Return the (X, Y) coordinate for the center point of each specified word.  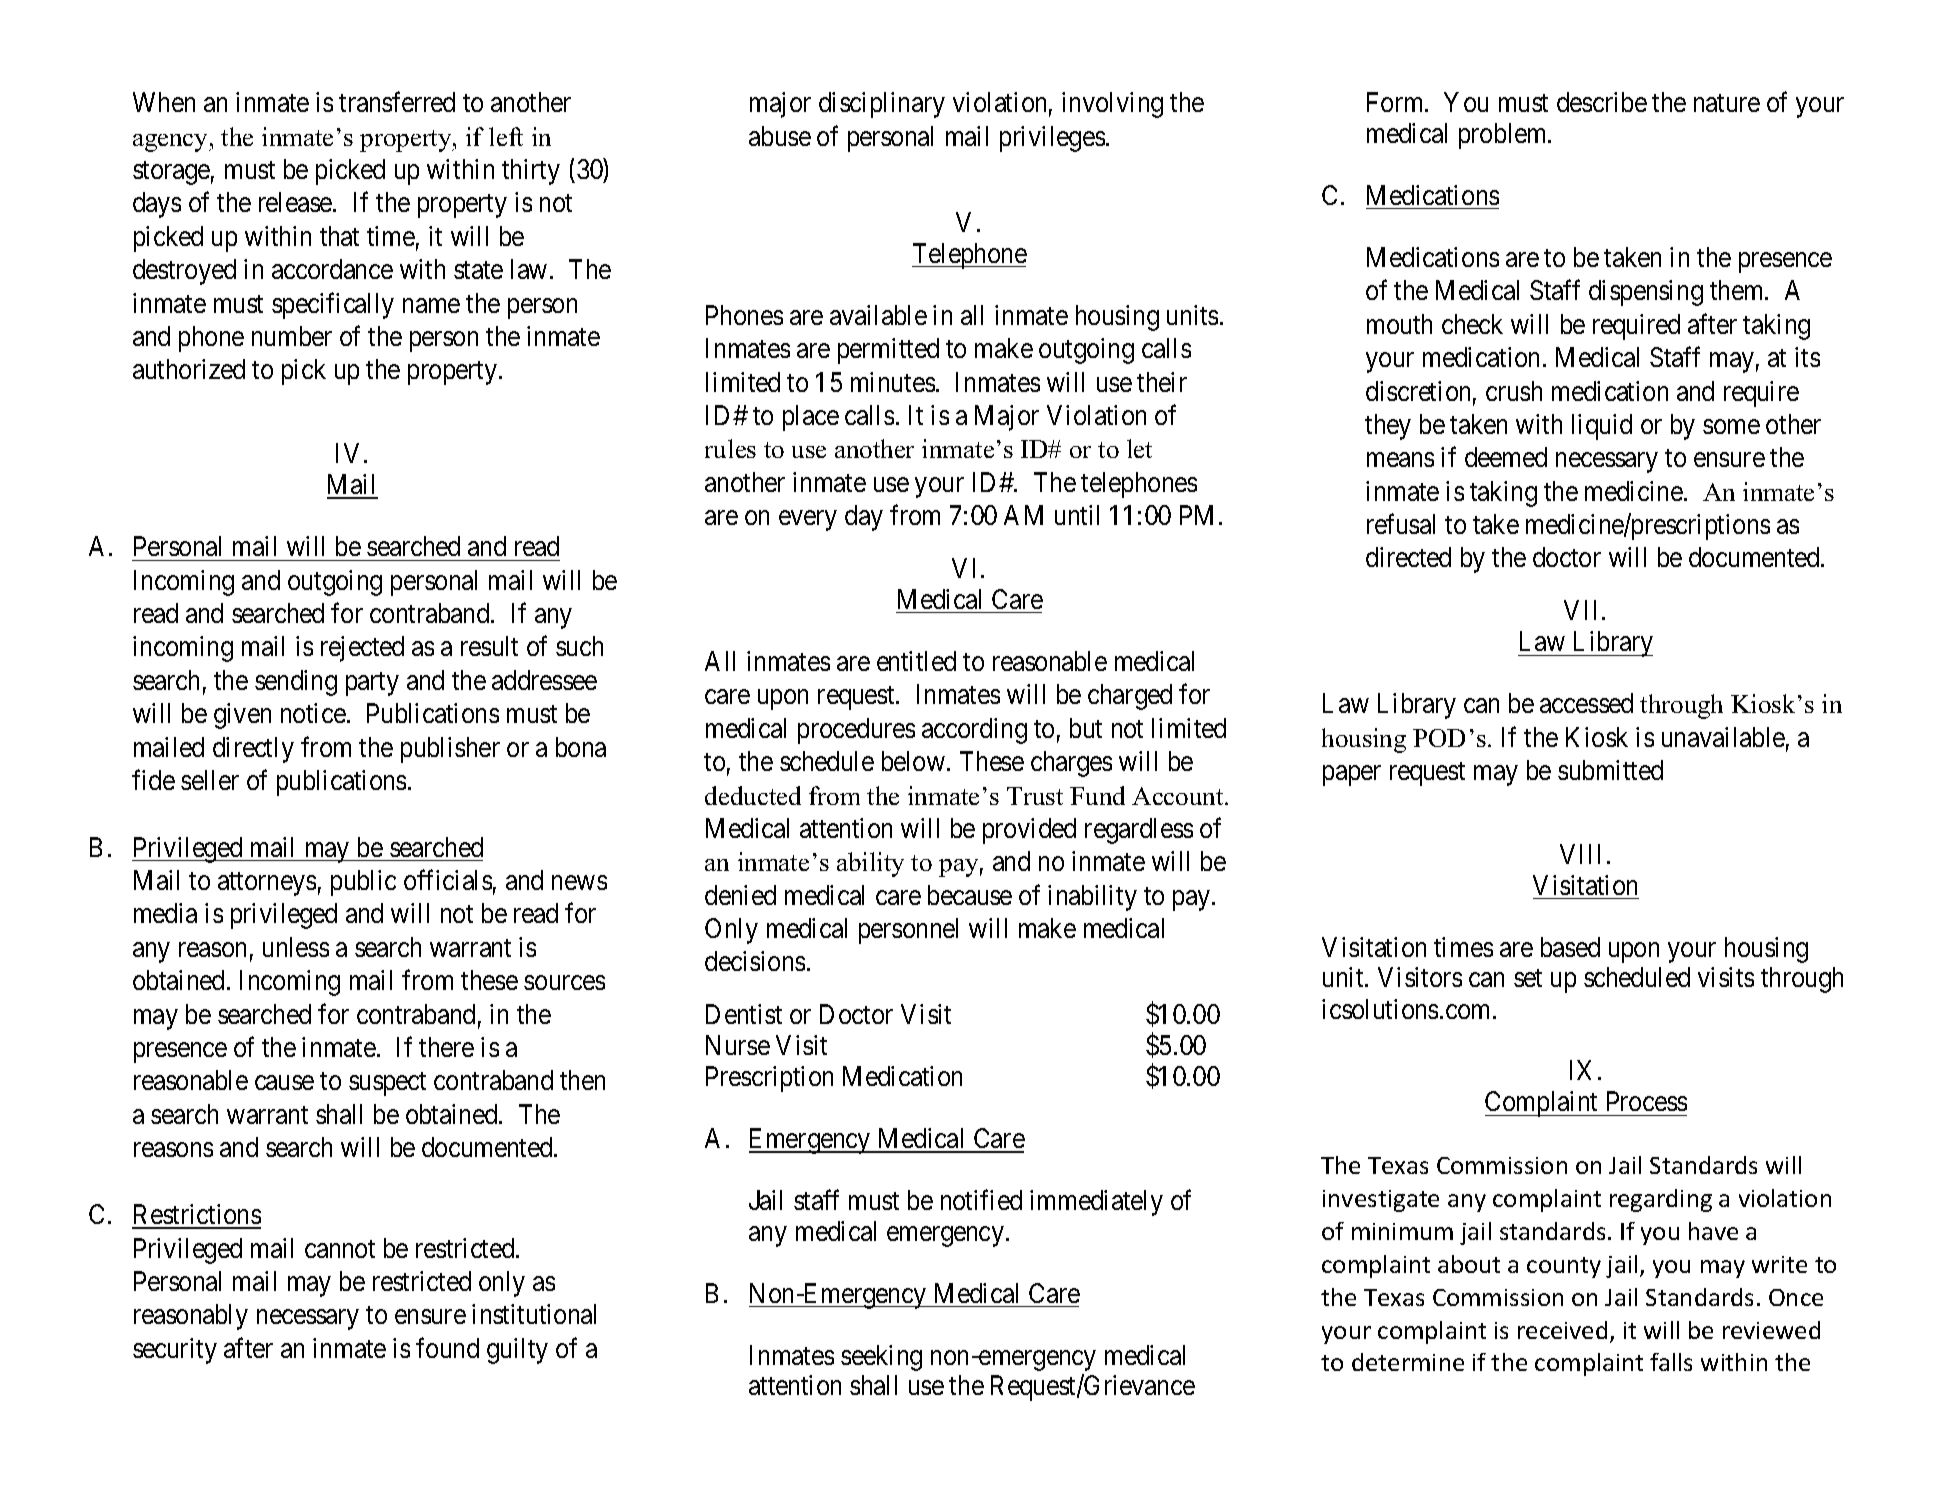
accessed (1586, 703)
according (974, 731)
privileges (1052, 139)
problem (1504, 136)
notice (313, 713)
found (447, 1347)
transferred (397, 102)
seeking (881, 1358)
